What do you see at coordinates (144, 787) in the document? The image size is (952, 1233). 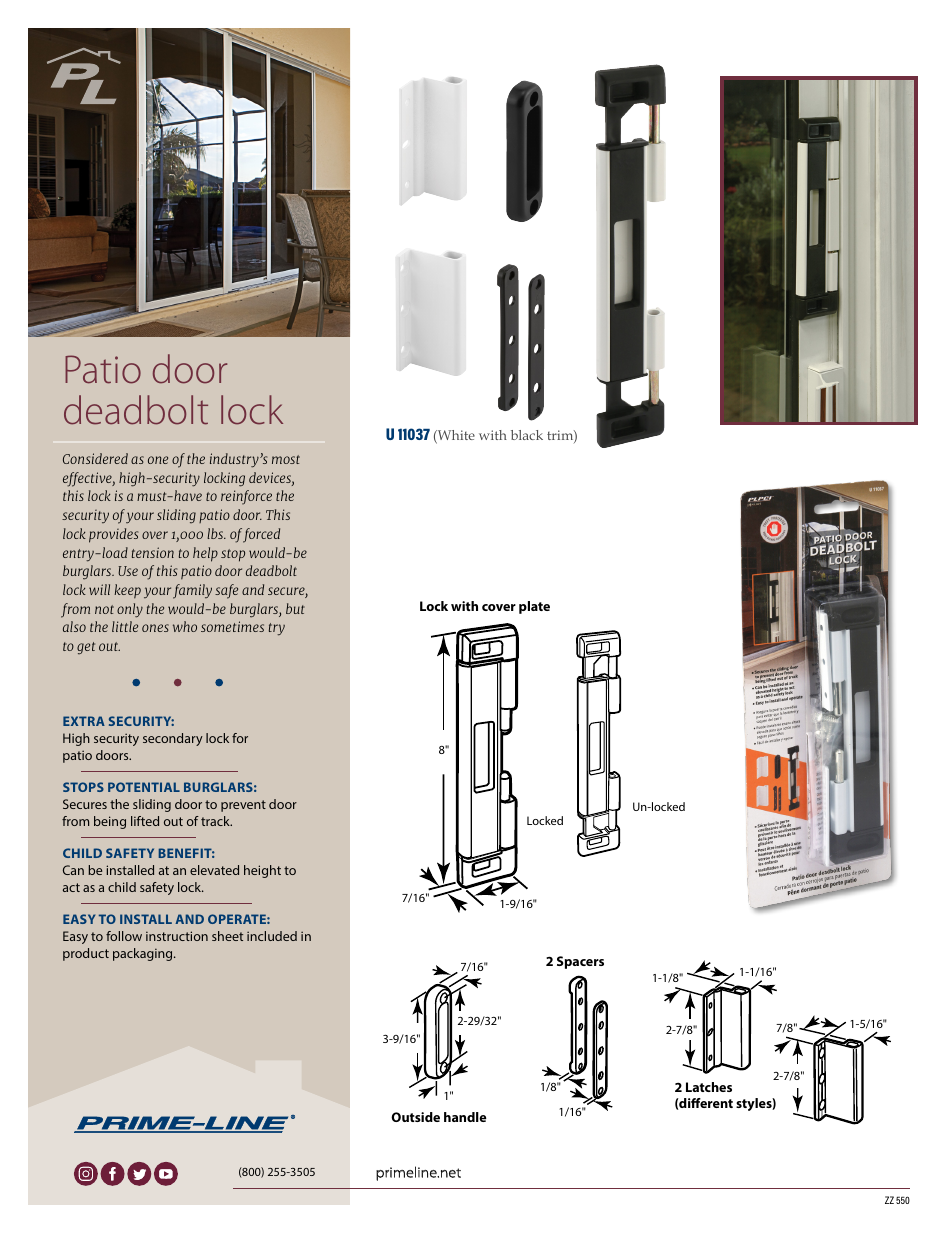 I see `POTENTIAL` at bounding box center [144, 787].
